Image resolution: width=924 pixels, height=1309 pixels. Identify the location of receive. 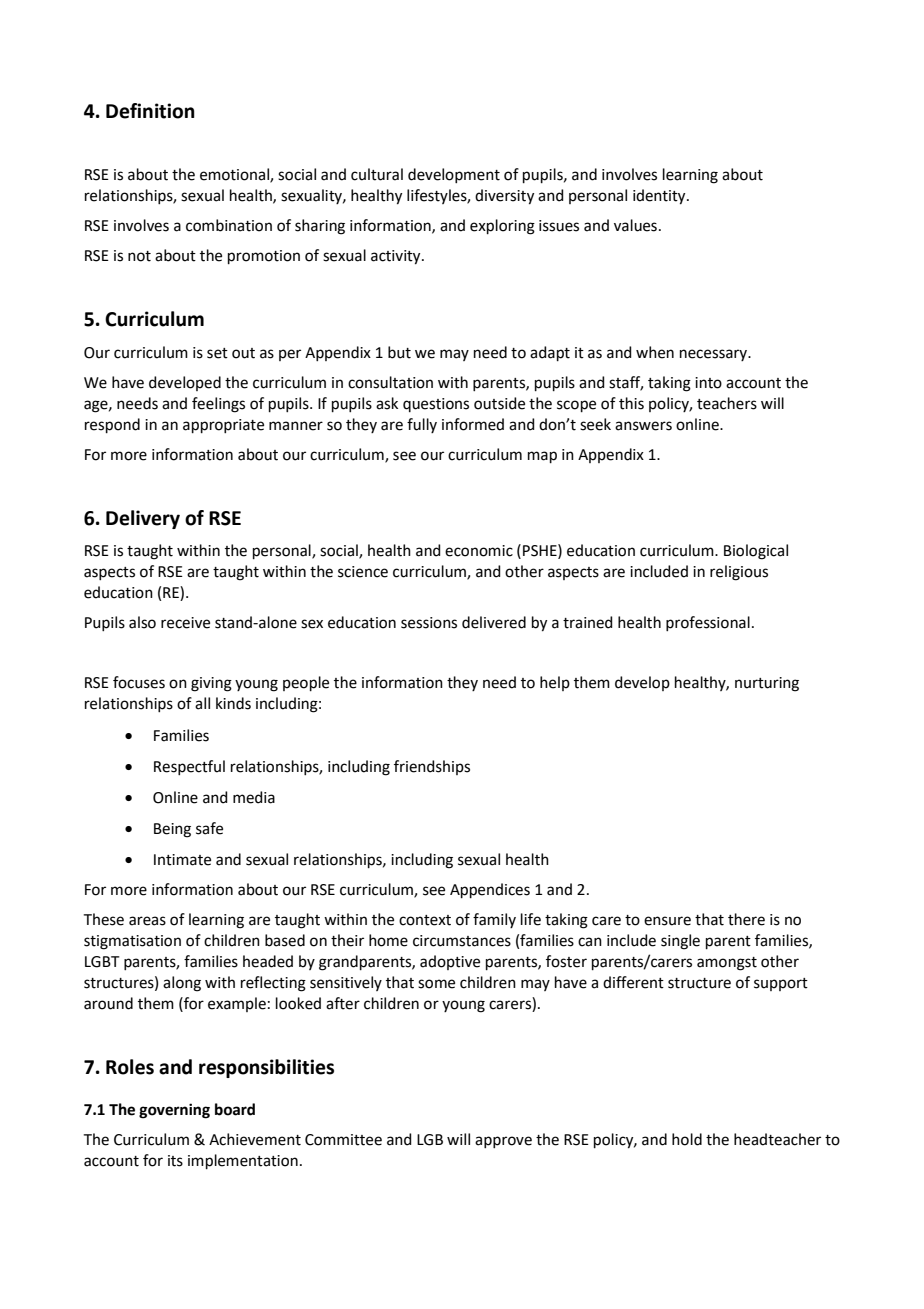
(185, 623).
